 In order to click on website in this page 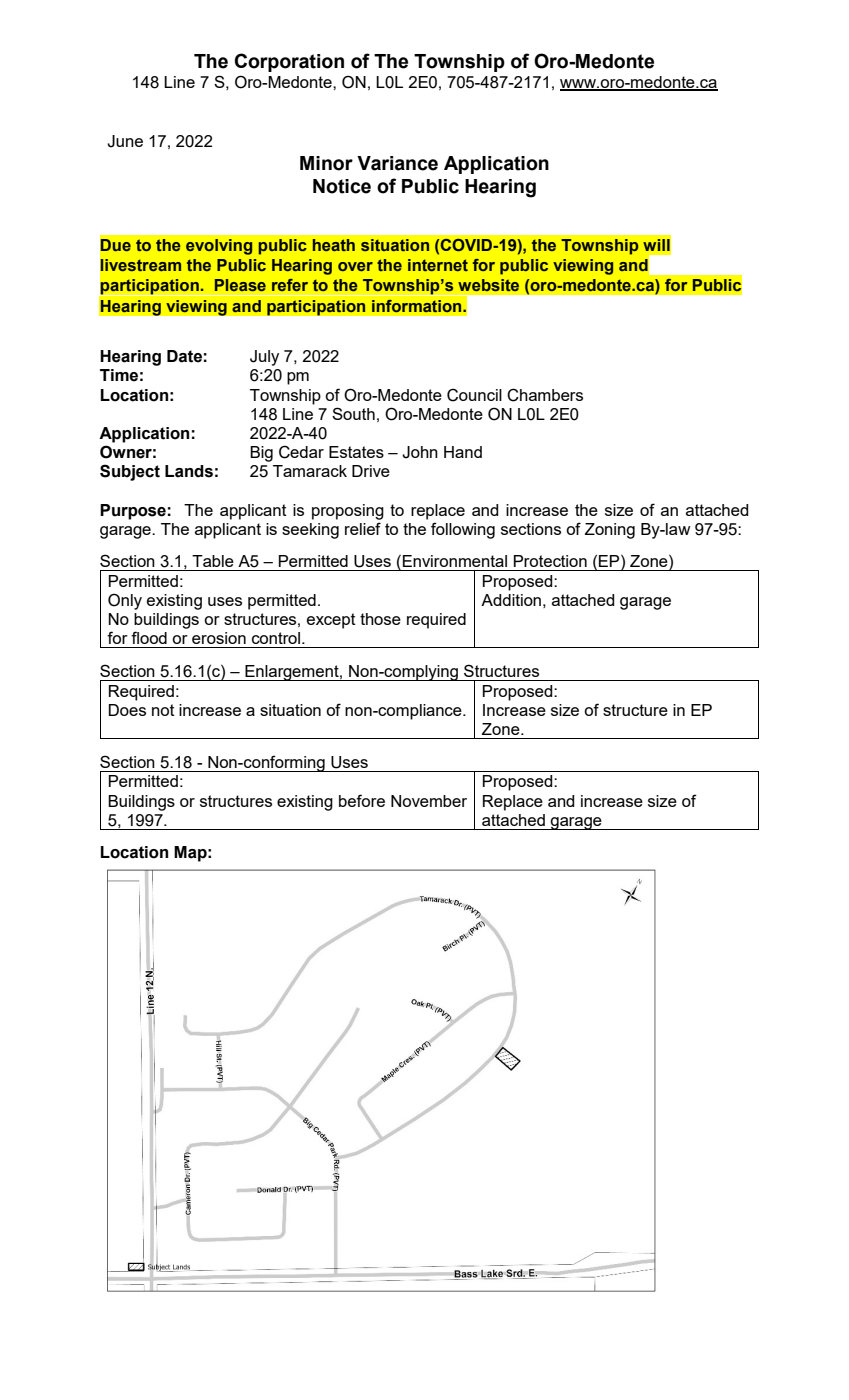, I will do `click(488, 285)`.
